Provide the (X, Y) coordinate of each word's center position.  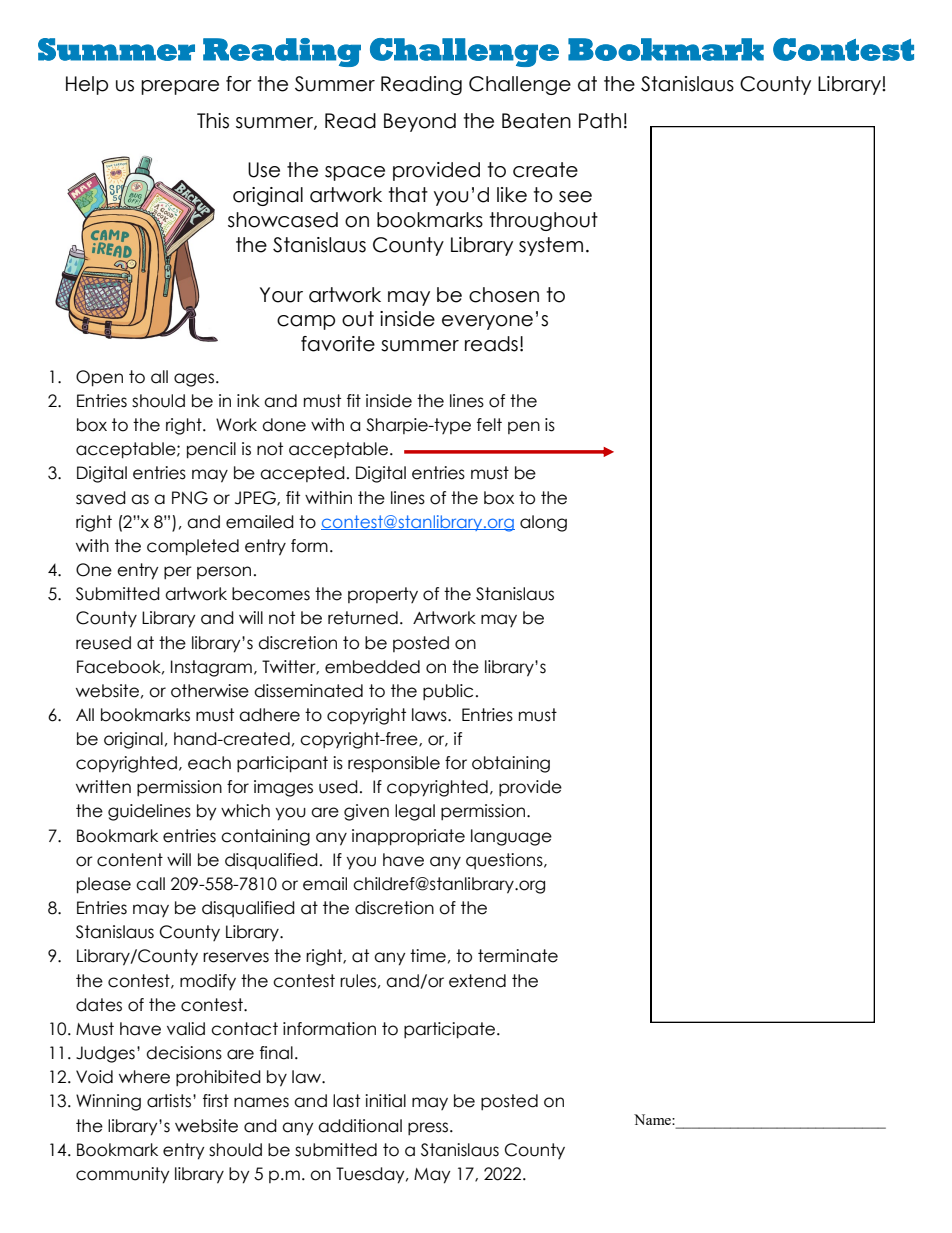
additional (360, 1126)
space (355, 173)
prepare (180, 87)
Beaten (536, 121)
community (123, 1175)
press (429, 1128)
